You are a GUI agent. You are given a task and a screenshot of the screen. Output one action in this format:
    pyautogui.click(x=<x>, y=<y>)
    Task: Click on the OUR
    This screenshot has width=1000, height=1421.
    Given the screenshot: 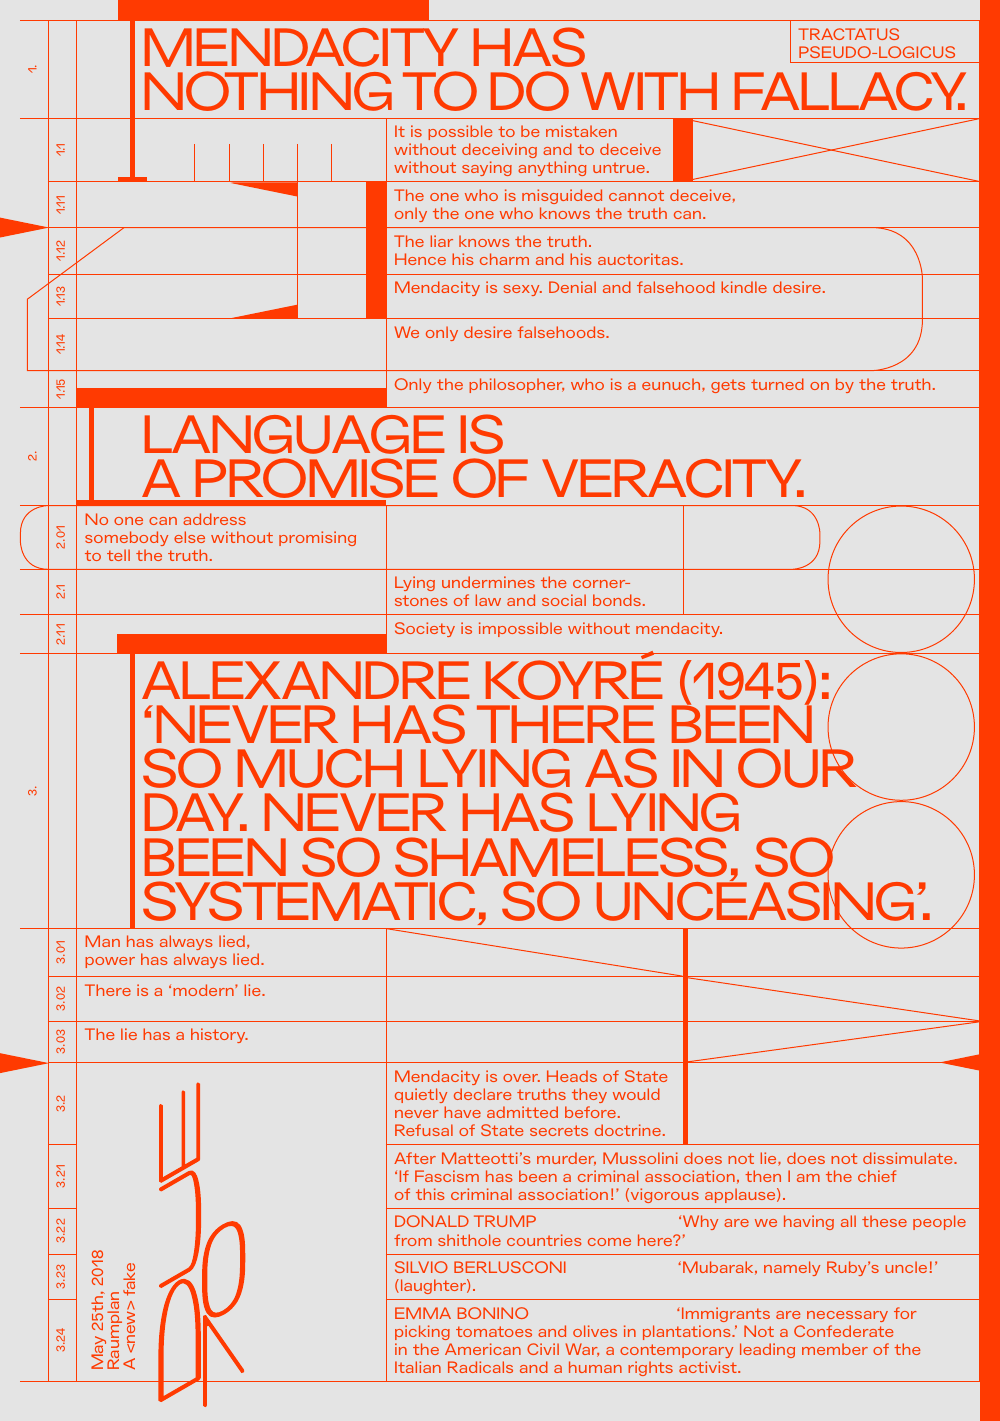 What is the action you would take?
    pyautogui.click(x=799, y=767)
